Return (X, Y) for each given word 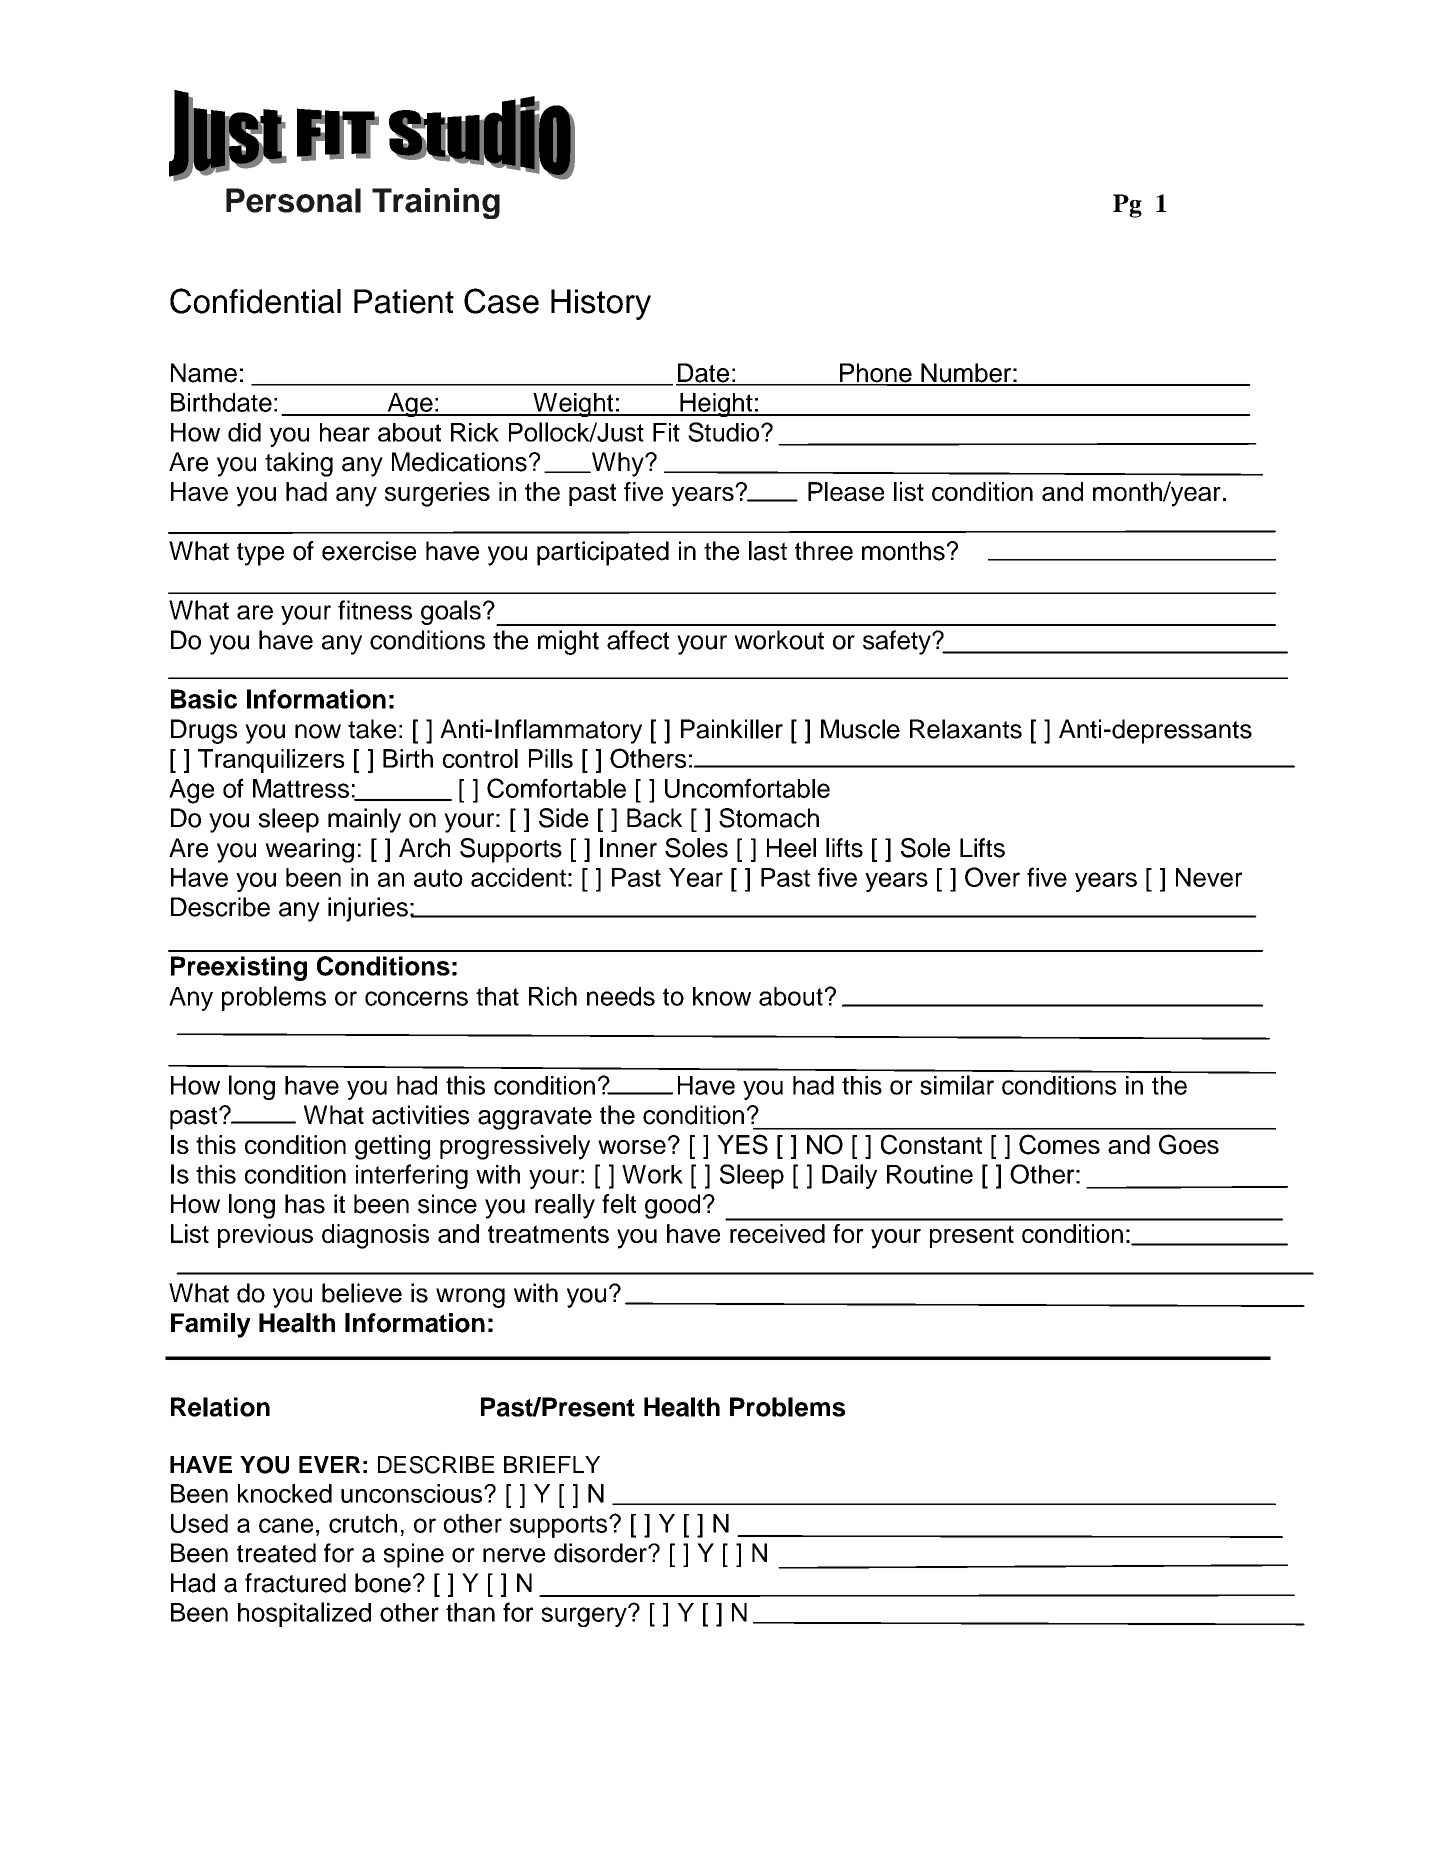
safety (898, 642)
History (601, 304)
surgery (585, 1616)
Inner (628, 848)
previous (265, 1236)
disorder (601, 1553)
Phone (876, 374)
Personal (293, 200)
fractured (295, 1583)
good (672, 1206)
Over (992, 877)
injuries (368, 909)
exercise (369, 551)
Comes (1059, 1144)
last (768, 551)
